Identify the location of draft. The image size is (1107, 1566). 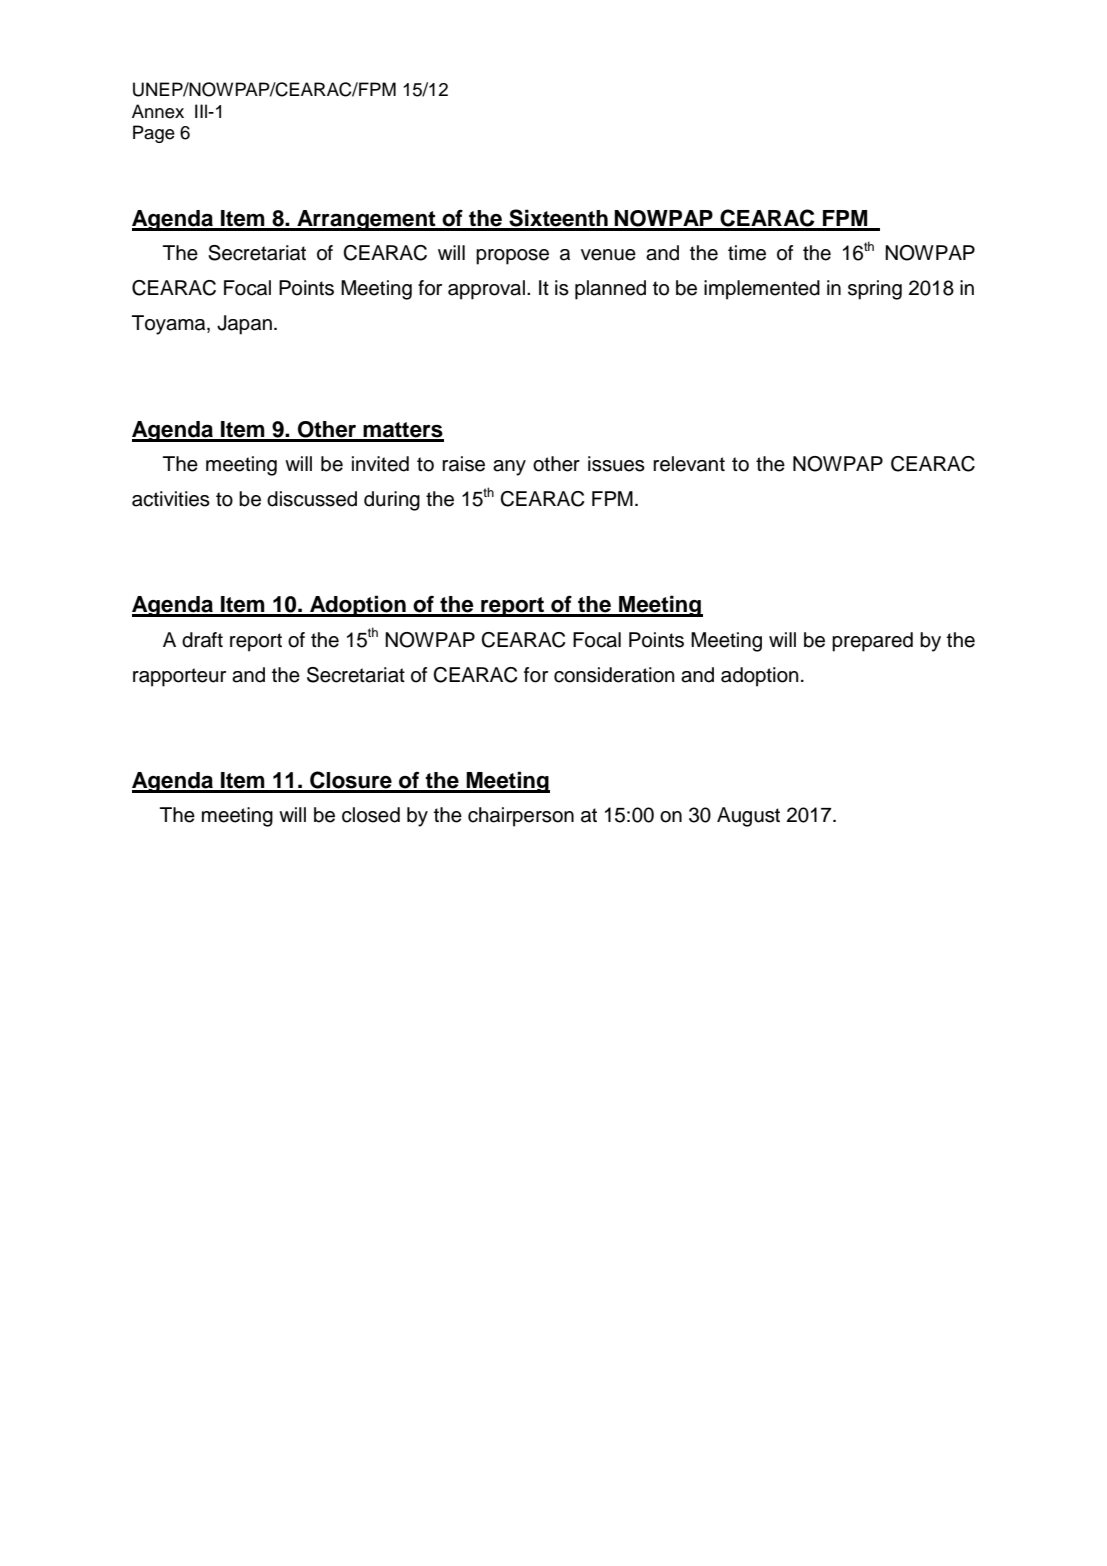
(202, 640).
